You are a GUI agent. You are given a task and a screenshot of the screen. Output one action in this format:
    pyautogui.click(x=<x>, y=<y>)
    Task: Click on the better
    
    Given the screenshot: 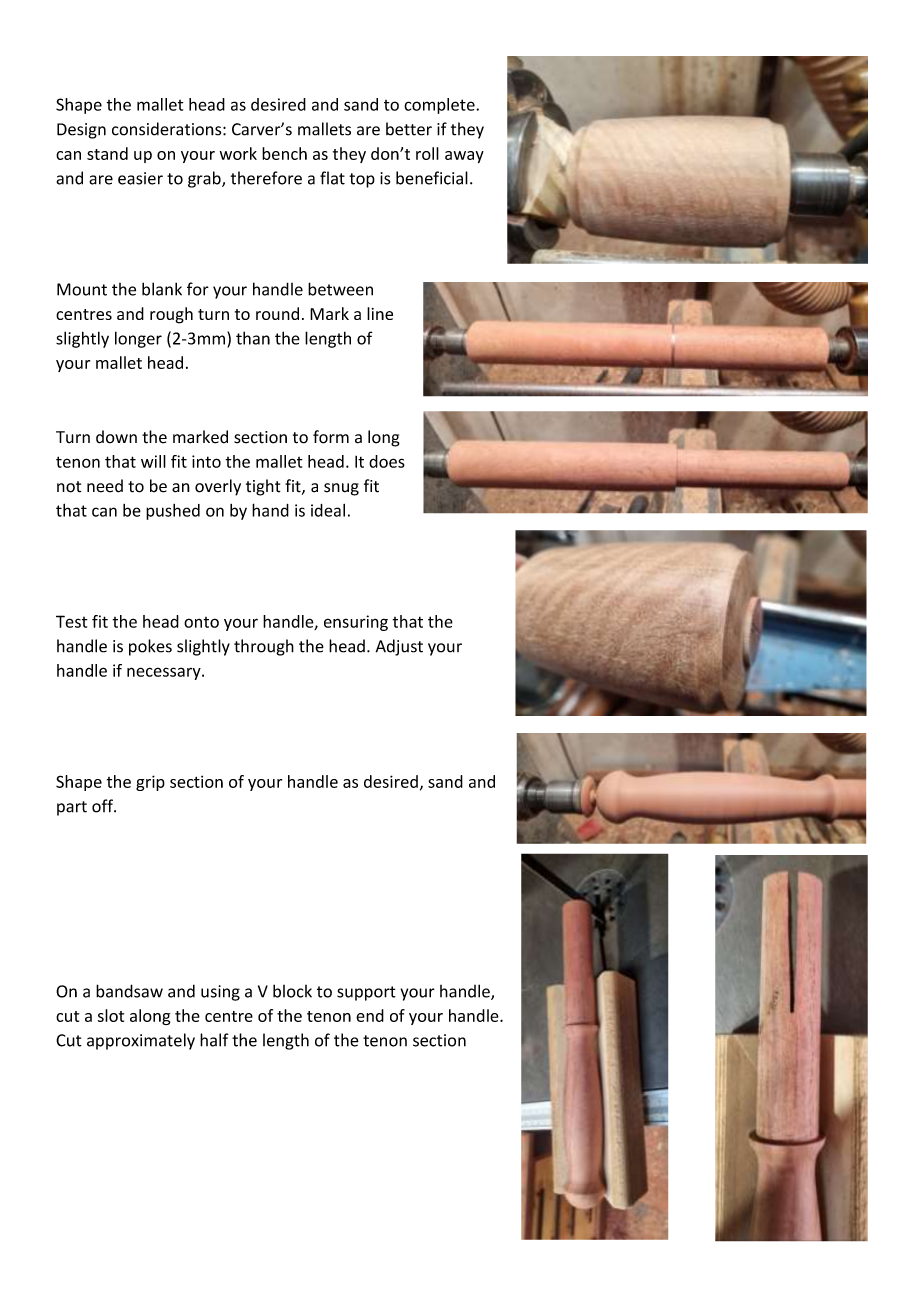 What is the action you would take?
    pyautogui.click(x=409, y=129)
